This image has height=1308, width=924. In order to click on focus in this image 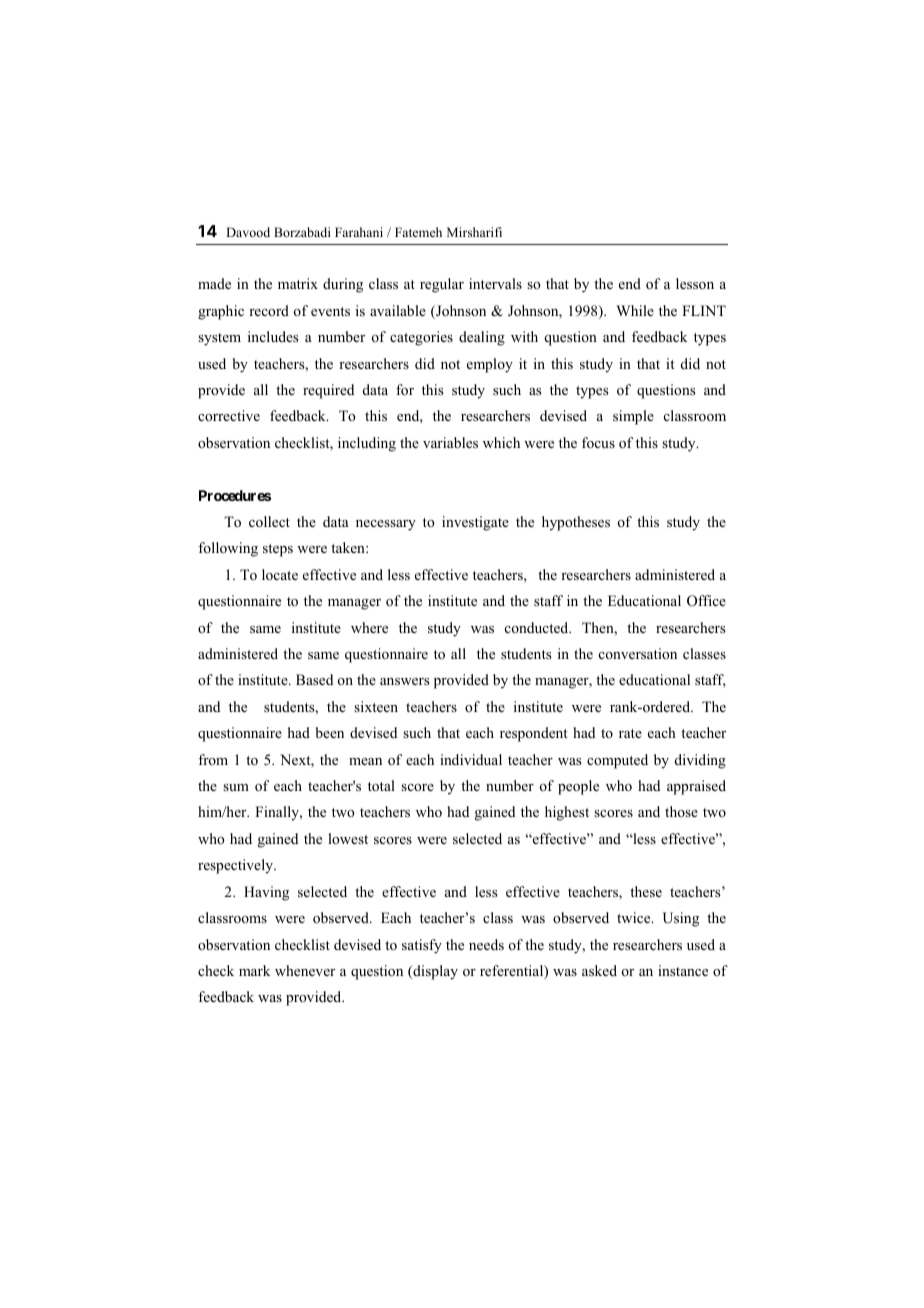, I will do `click(598, 442)`.
